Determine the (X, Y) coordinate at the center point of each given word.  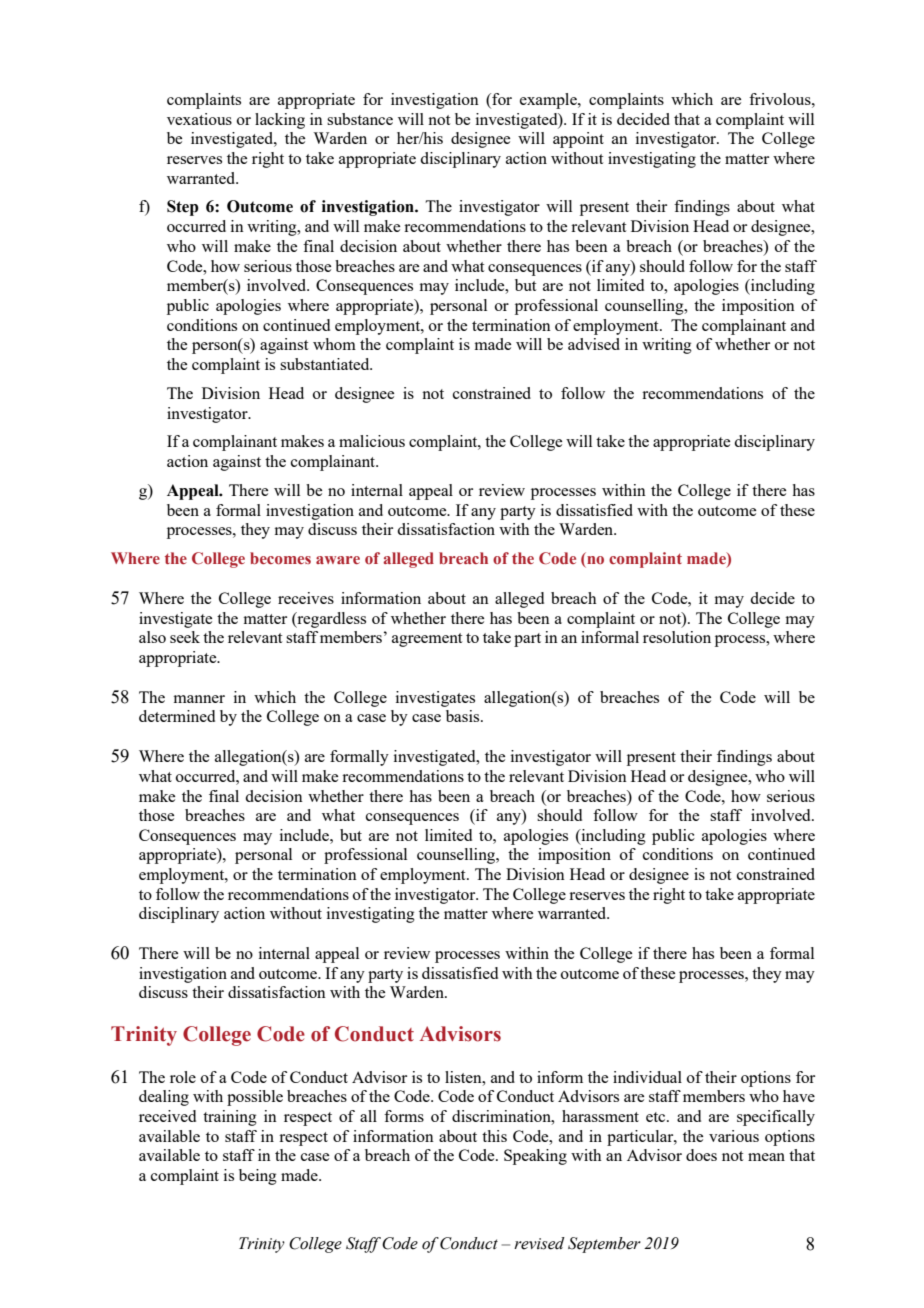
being (258, 1177)
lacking (280, 121)
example (549, 101)
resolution (677, 637)
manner (199, 699)
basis (464, 716)
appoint (578, 140)
